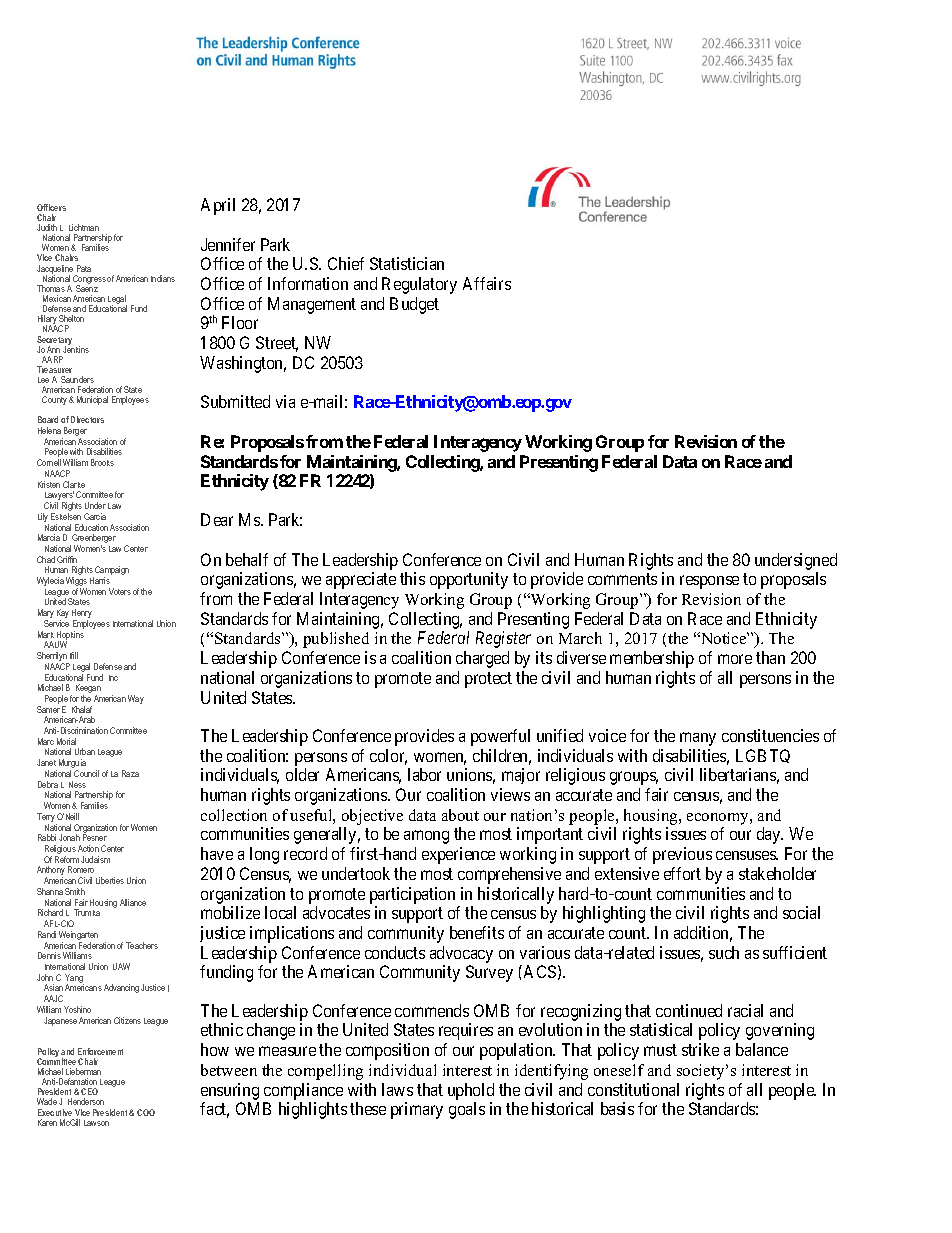  I want to click on COO, so click(146, 1112).
